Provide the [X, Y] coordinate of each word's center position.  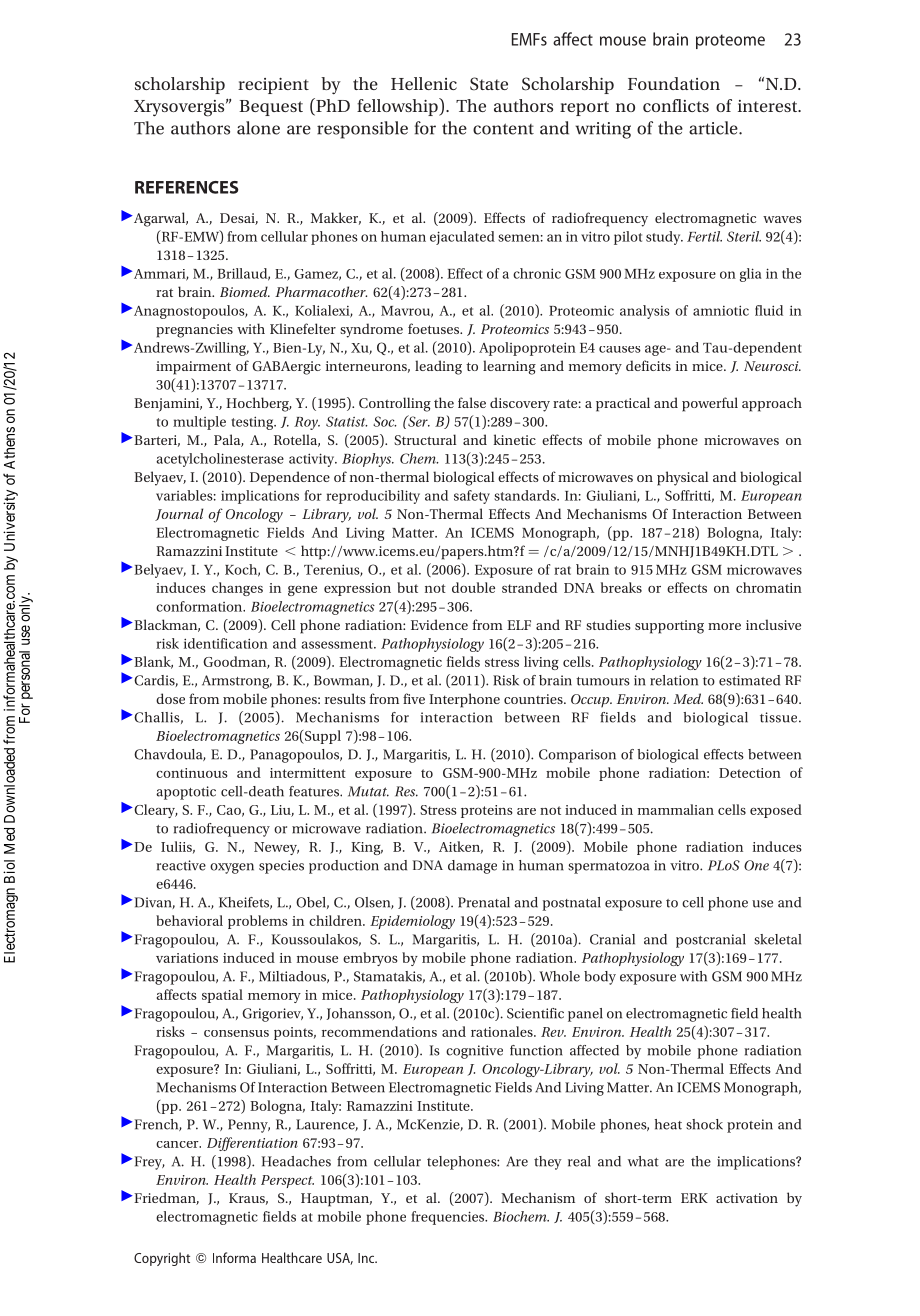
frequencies [449, 1218]
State [489, 84]
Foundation [674, 83]
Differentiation [252, 1144]
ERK [694, 1198]
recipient [273, 86]
